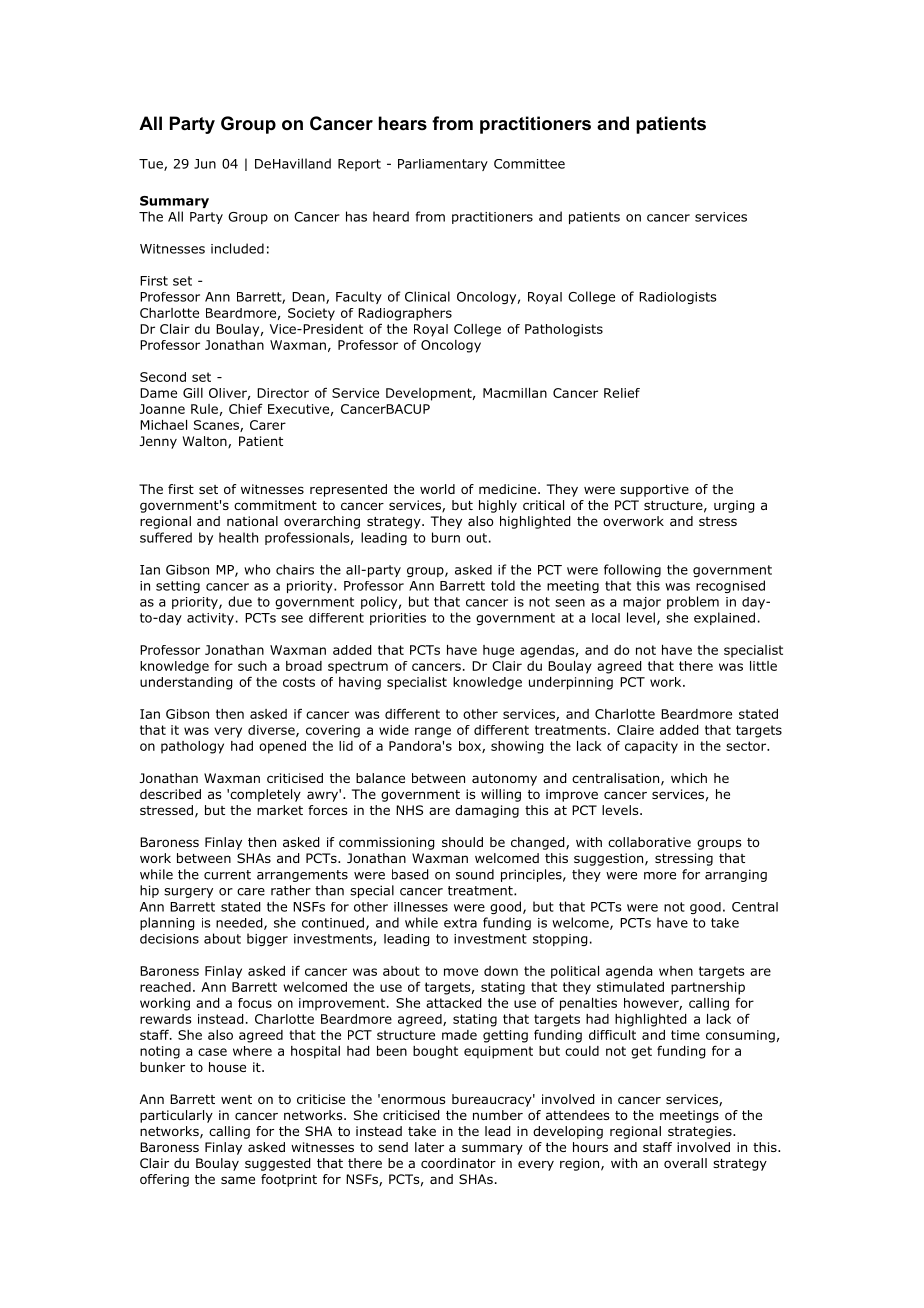  I want to click on huge, so click(498, 651).
